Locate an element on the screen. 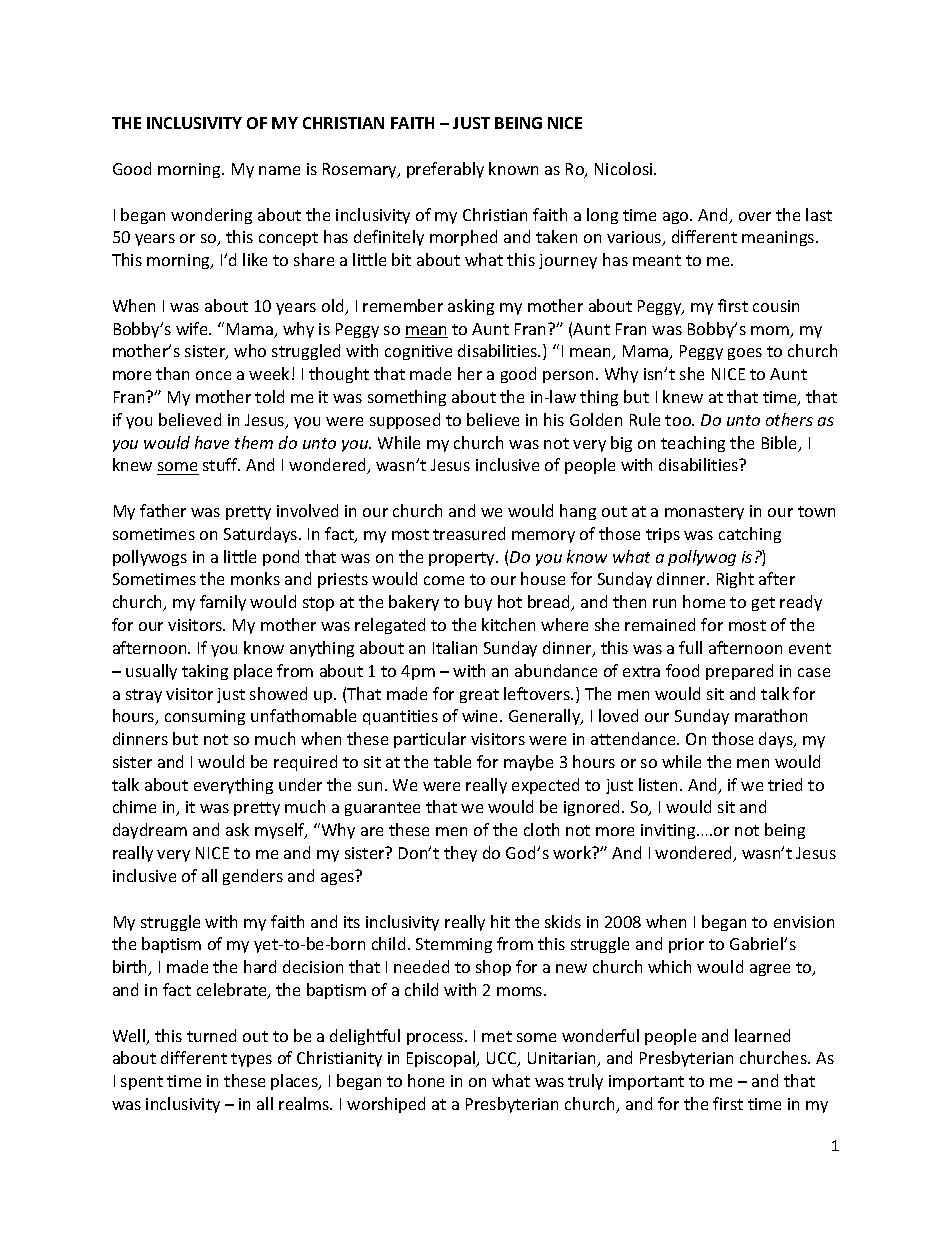  chime is located at coordinates (134, 806).
